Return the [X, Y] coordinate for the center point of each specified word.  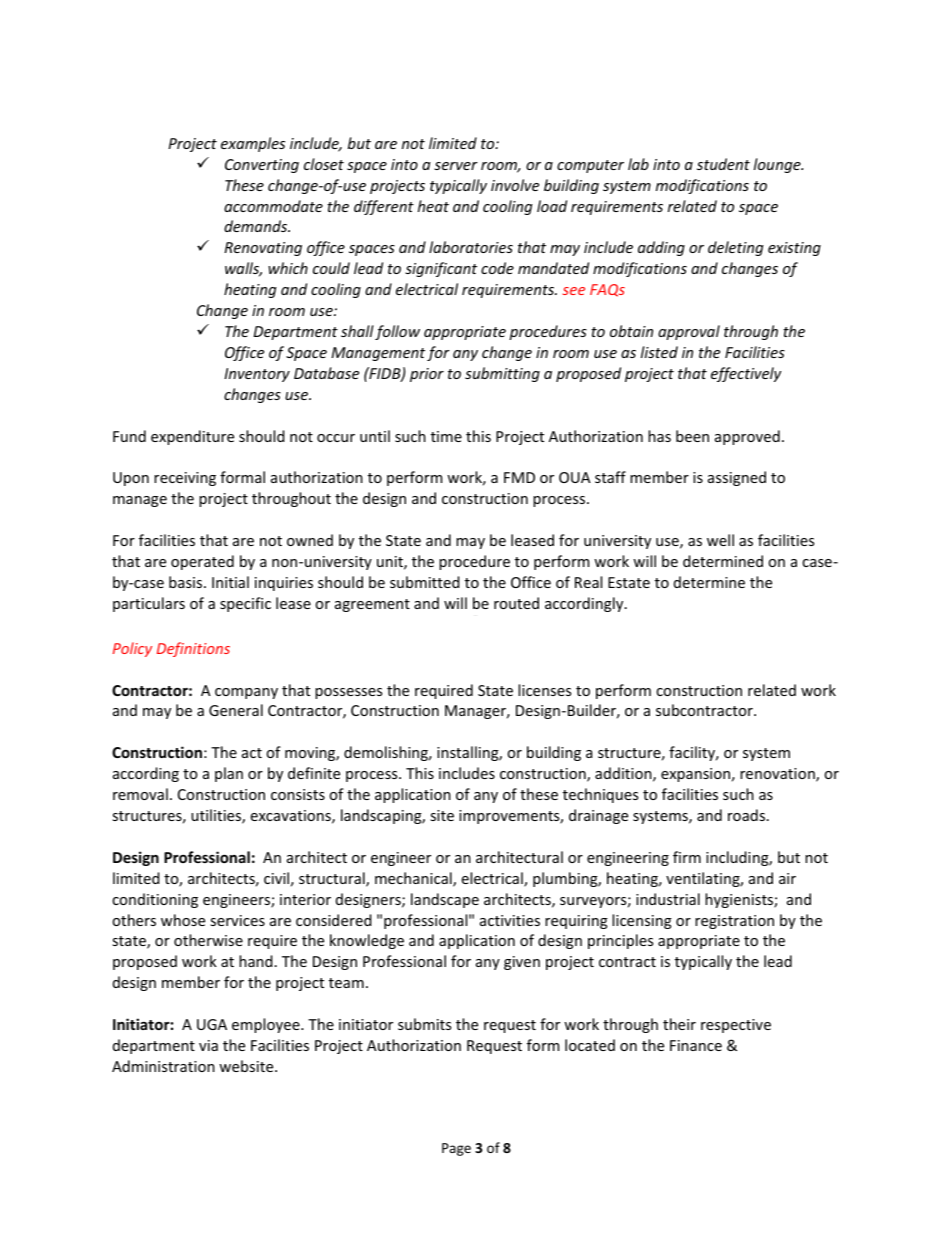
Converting [262, 166]
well [720, 540]
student [723, 164]
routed [516, 603]
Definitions [193, 649]
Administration [163, 1066]
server [456, 166]
